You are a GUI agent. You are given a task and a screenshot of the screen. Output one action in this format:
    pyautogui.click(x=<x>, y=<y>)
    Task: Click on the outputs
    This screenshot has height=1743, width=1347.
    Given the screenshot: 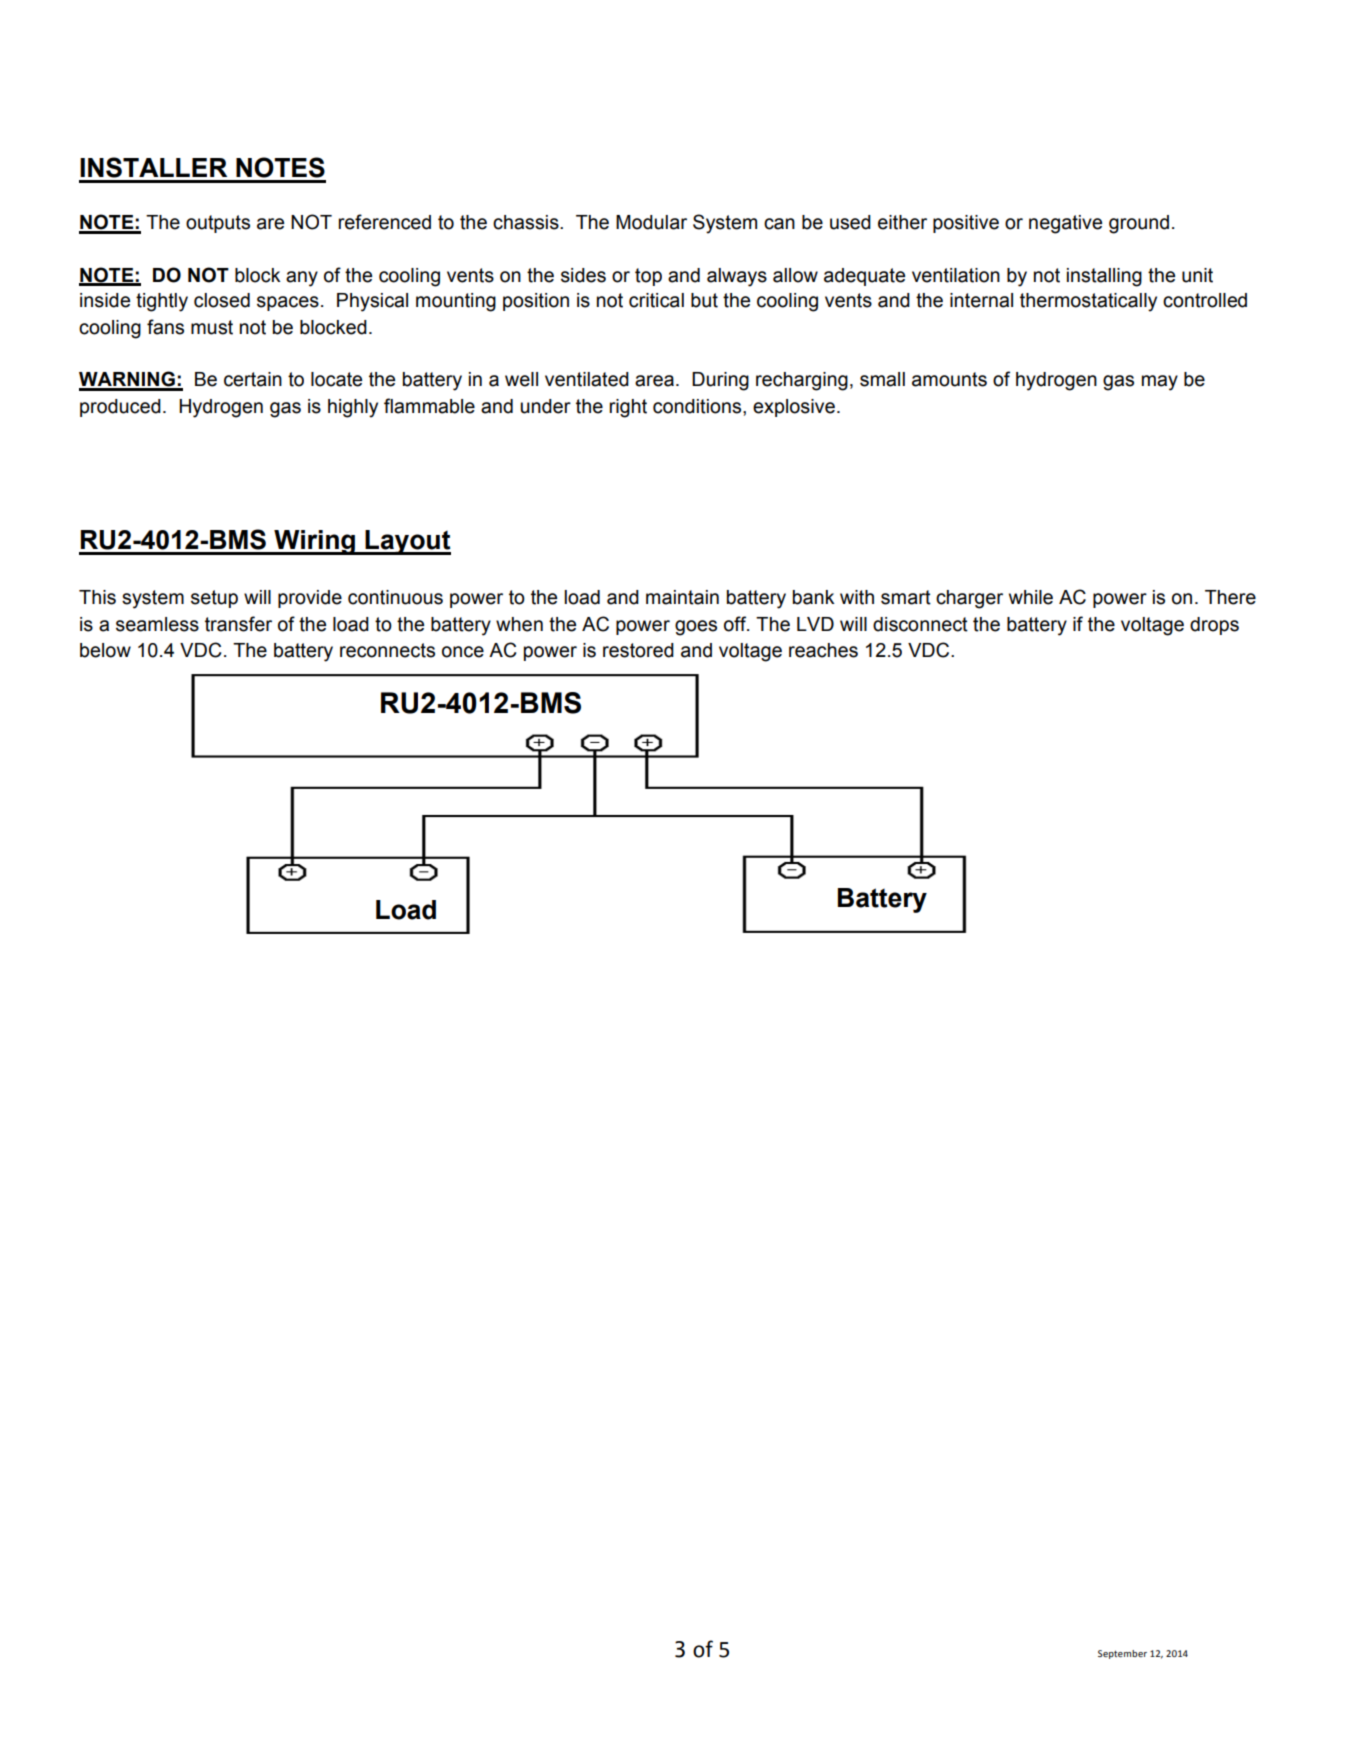 What is the action you would take?
    pyautogui.click(x=218, y=224)
